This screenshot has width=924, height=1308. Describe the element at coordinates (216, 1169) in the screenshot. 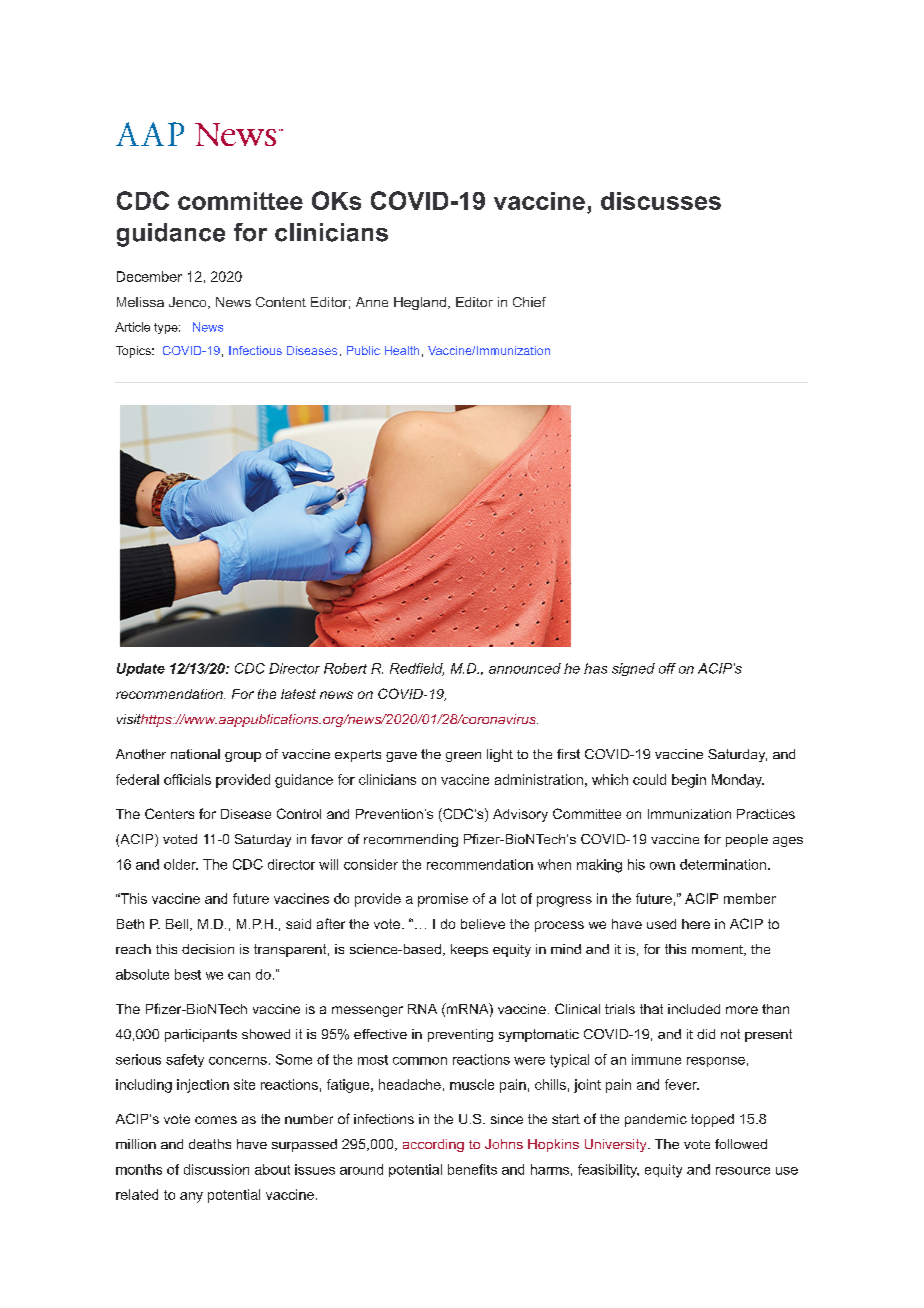

I see `discussion` at that location.
